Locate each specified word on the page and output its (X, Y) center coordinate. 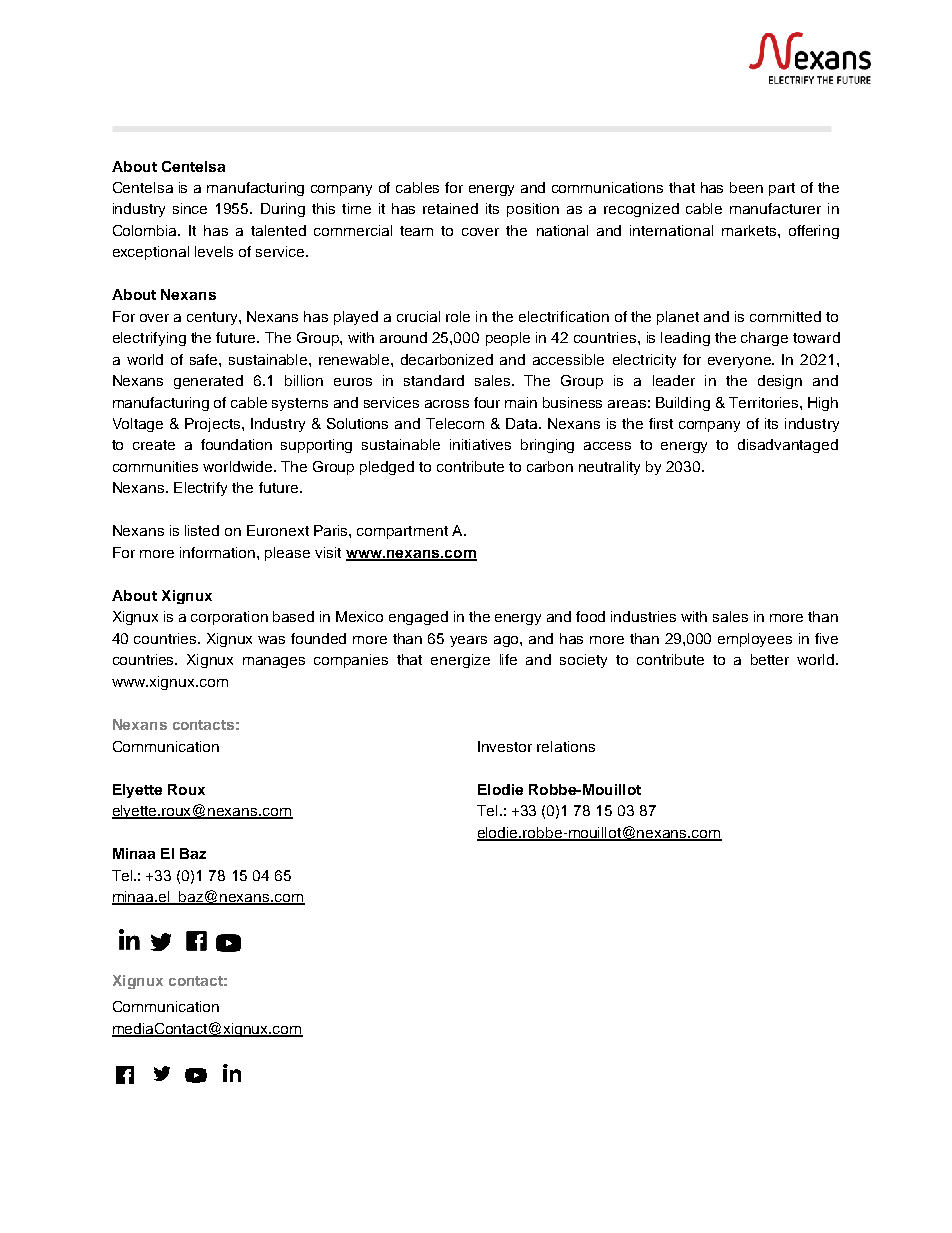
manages (274, 662)
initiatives (480, 444)
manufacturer (775, 208)
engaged (418, 618)
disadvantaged (788, 446)
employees (755, 640)
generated (208, 382)
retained (450, 208)
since (190, 208)
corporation (229, 618)
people (508, 339)
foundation (236, 444)
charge (764, 339)
